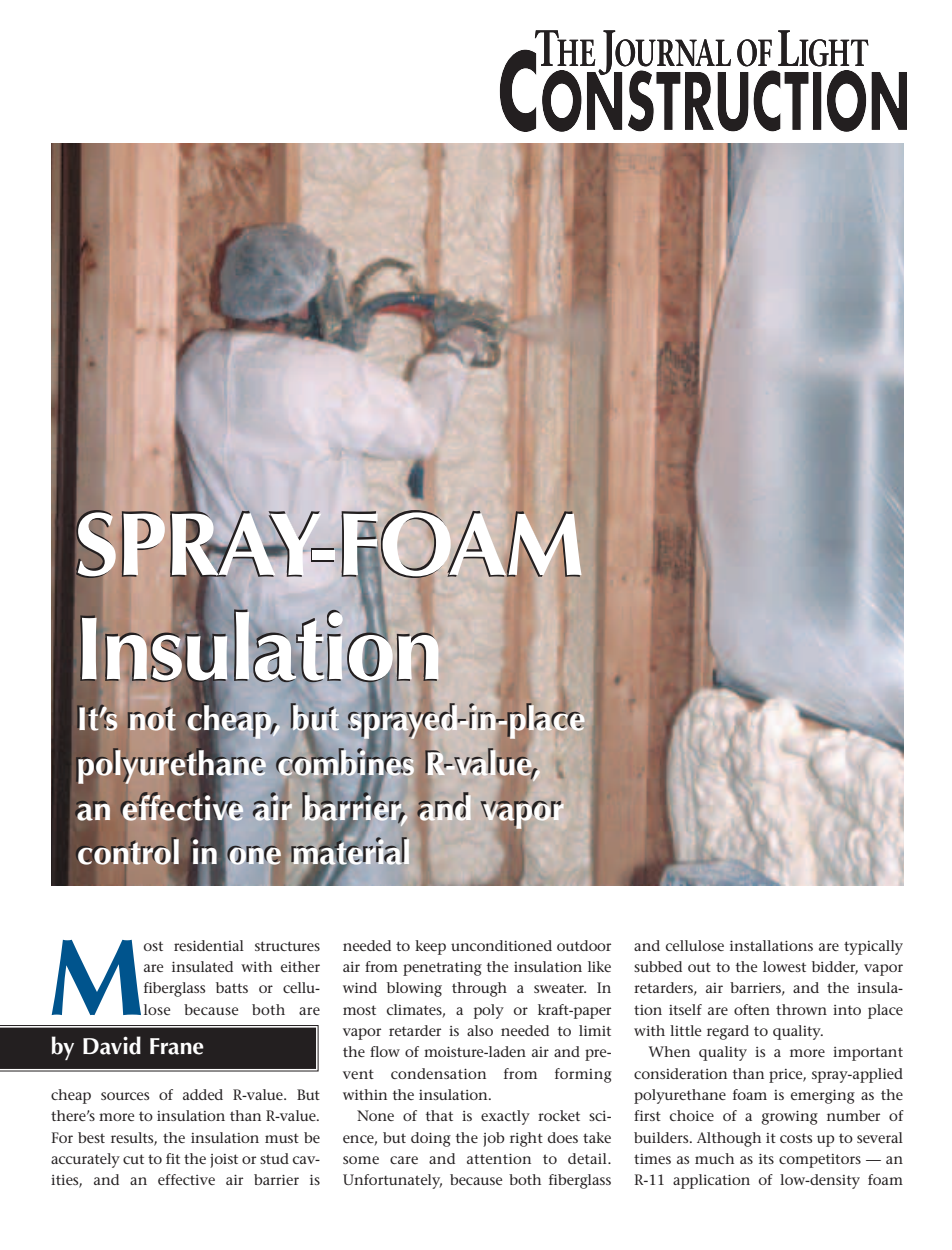 This document has width=952, height=1250. Describe the element at coordinates (385, 1051) in the document. I see `flow` at that location.
